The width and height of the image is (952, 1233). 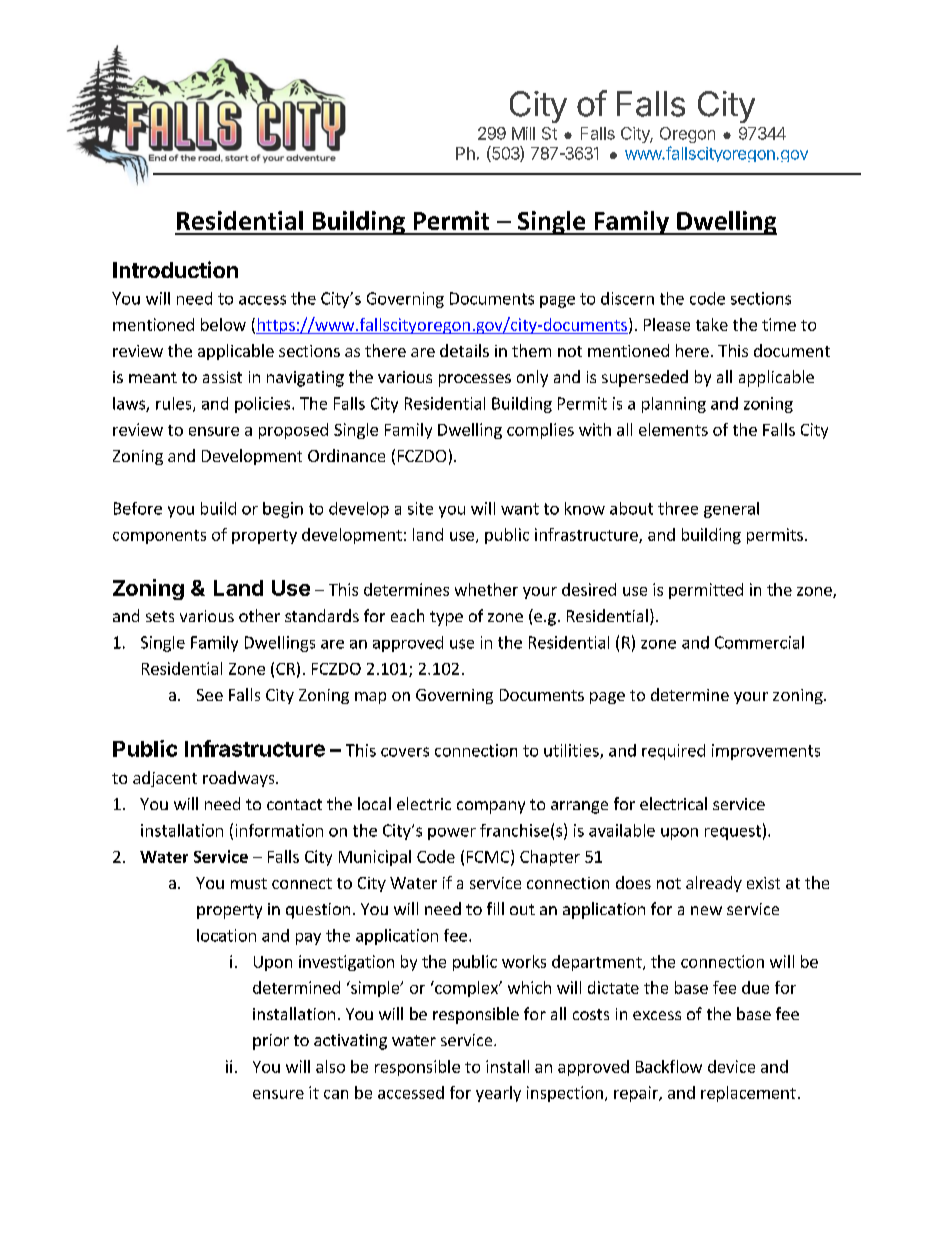 What do you see at coordinates (627, 298) in the image?
I see `discern` at bounding box center [627, 298].
